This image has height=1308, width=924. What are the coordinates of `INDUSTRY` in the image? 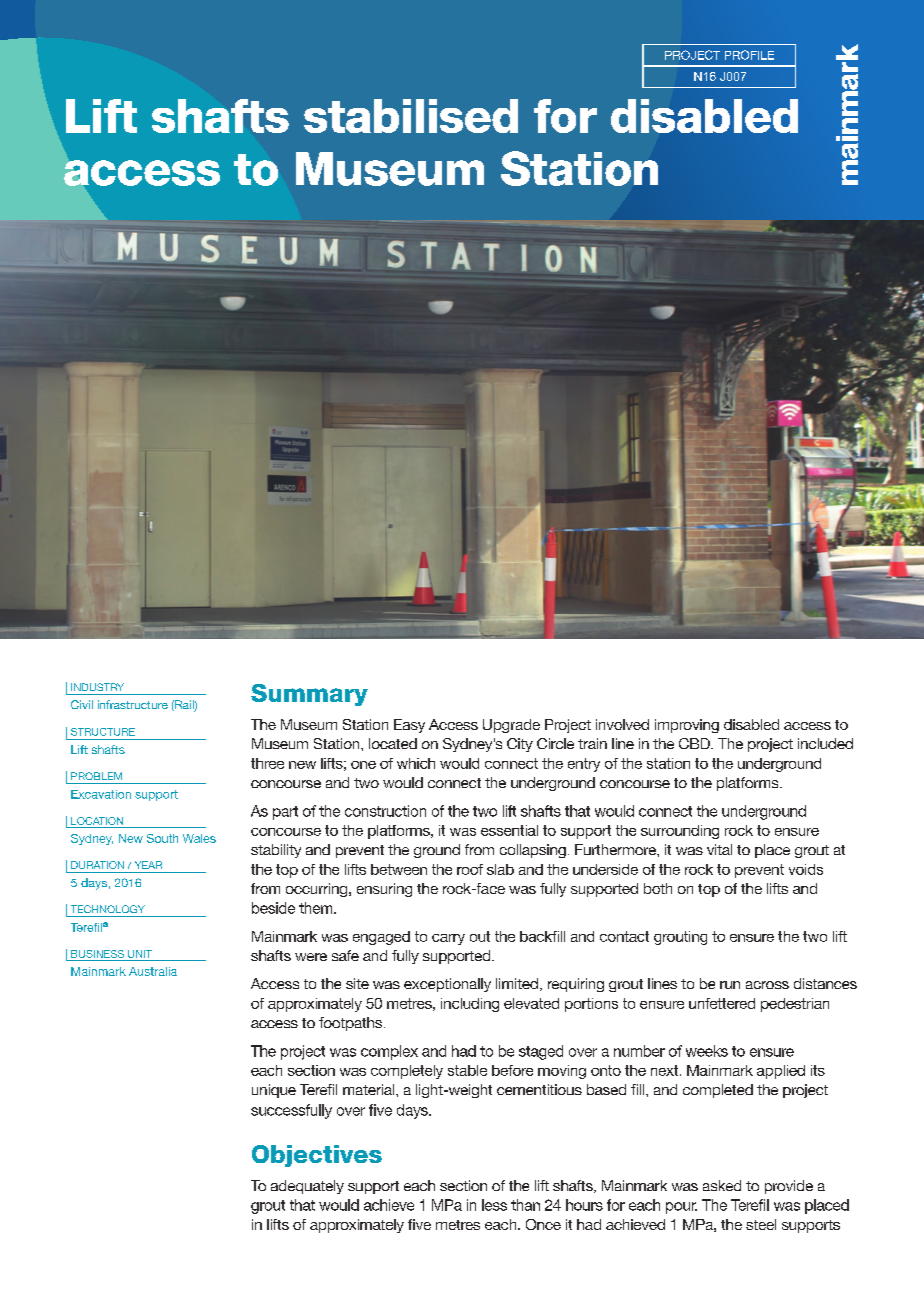 It's located at (97, 687).
